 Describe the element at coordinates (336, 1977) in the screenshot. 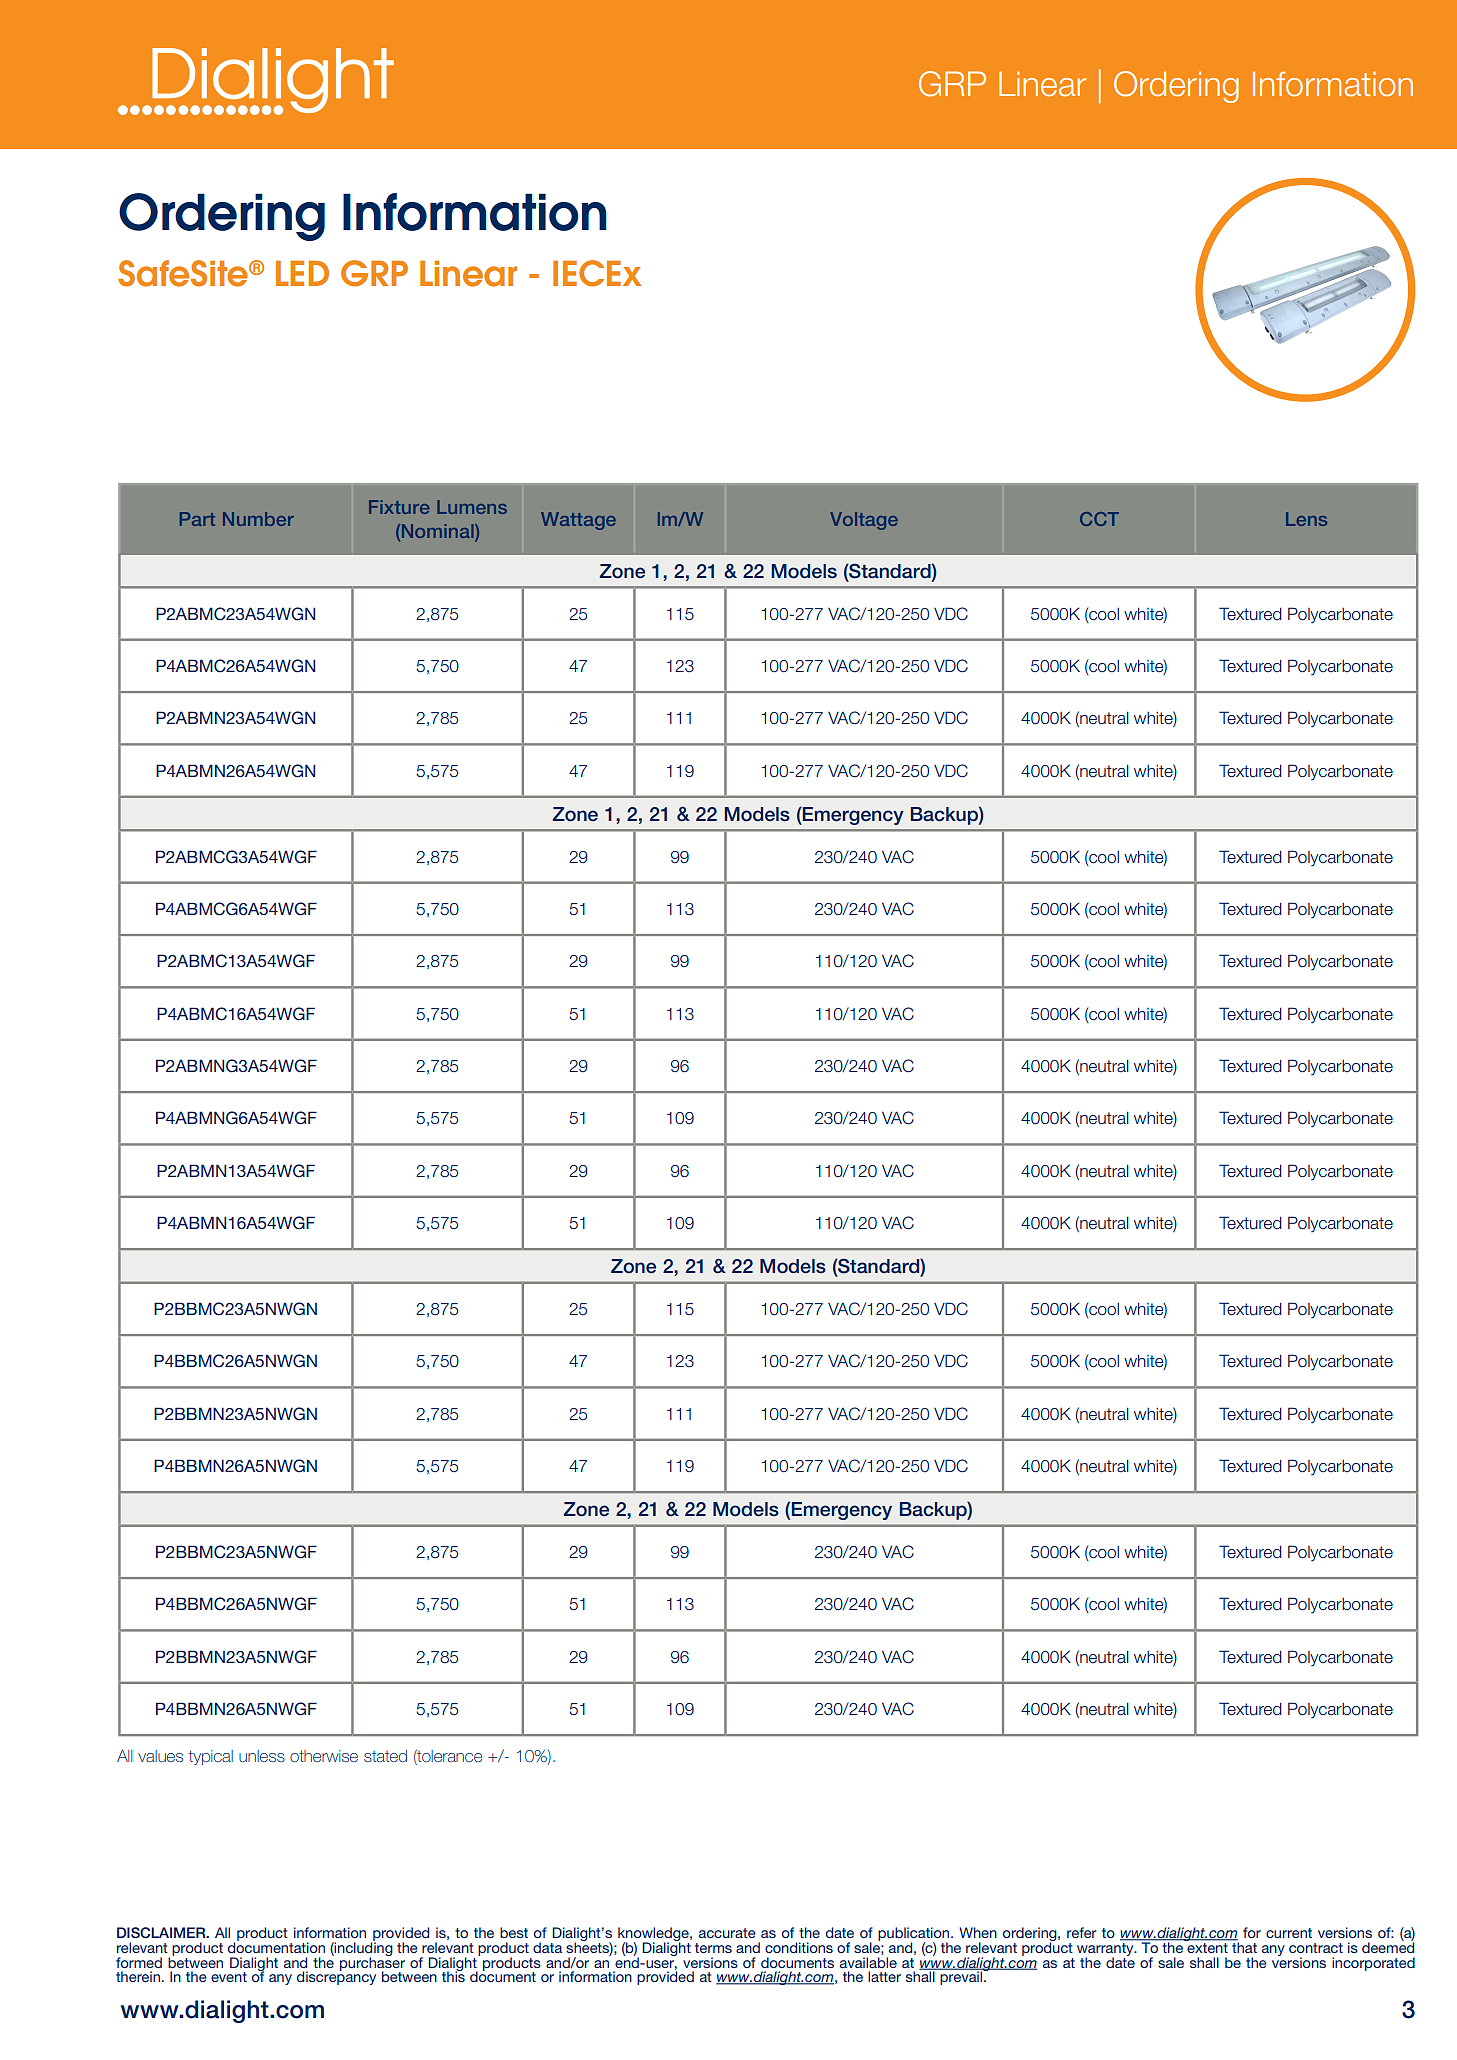

I see `discrepancy` at that location.
